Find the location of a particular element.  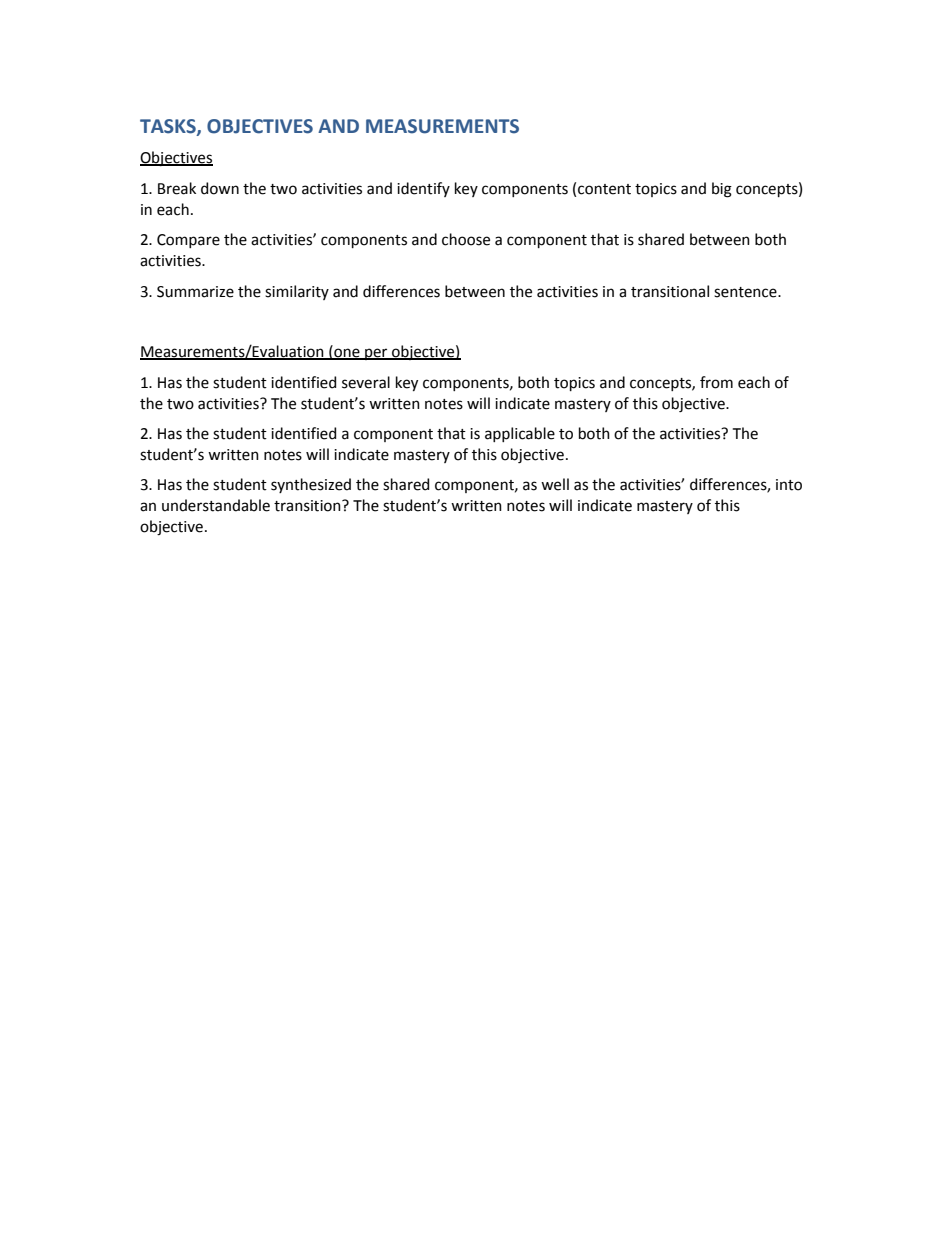

TASKS is located at coordinates (169, 127).
